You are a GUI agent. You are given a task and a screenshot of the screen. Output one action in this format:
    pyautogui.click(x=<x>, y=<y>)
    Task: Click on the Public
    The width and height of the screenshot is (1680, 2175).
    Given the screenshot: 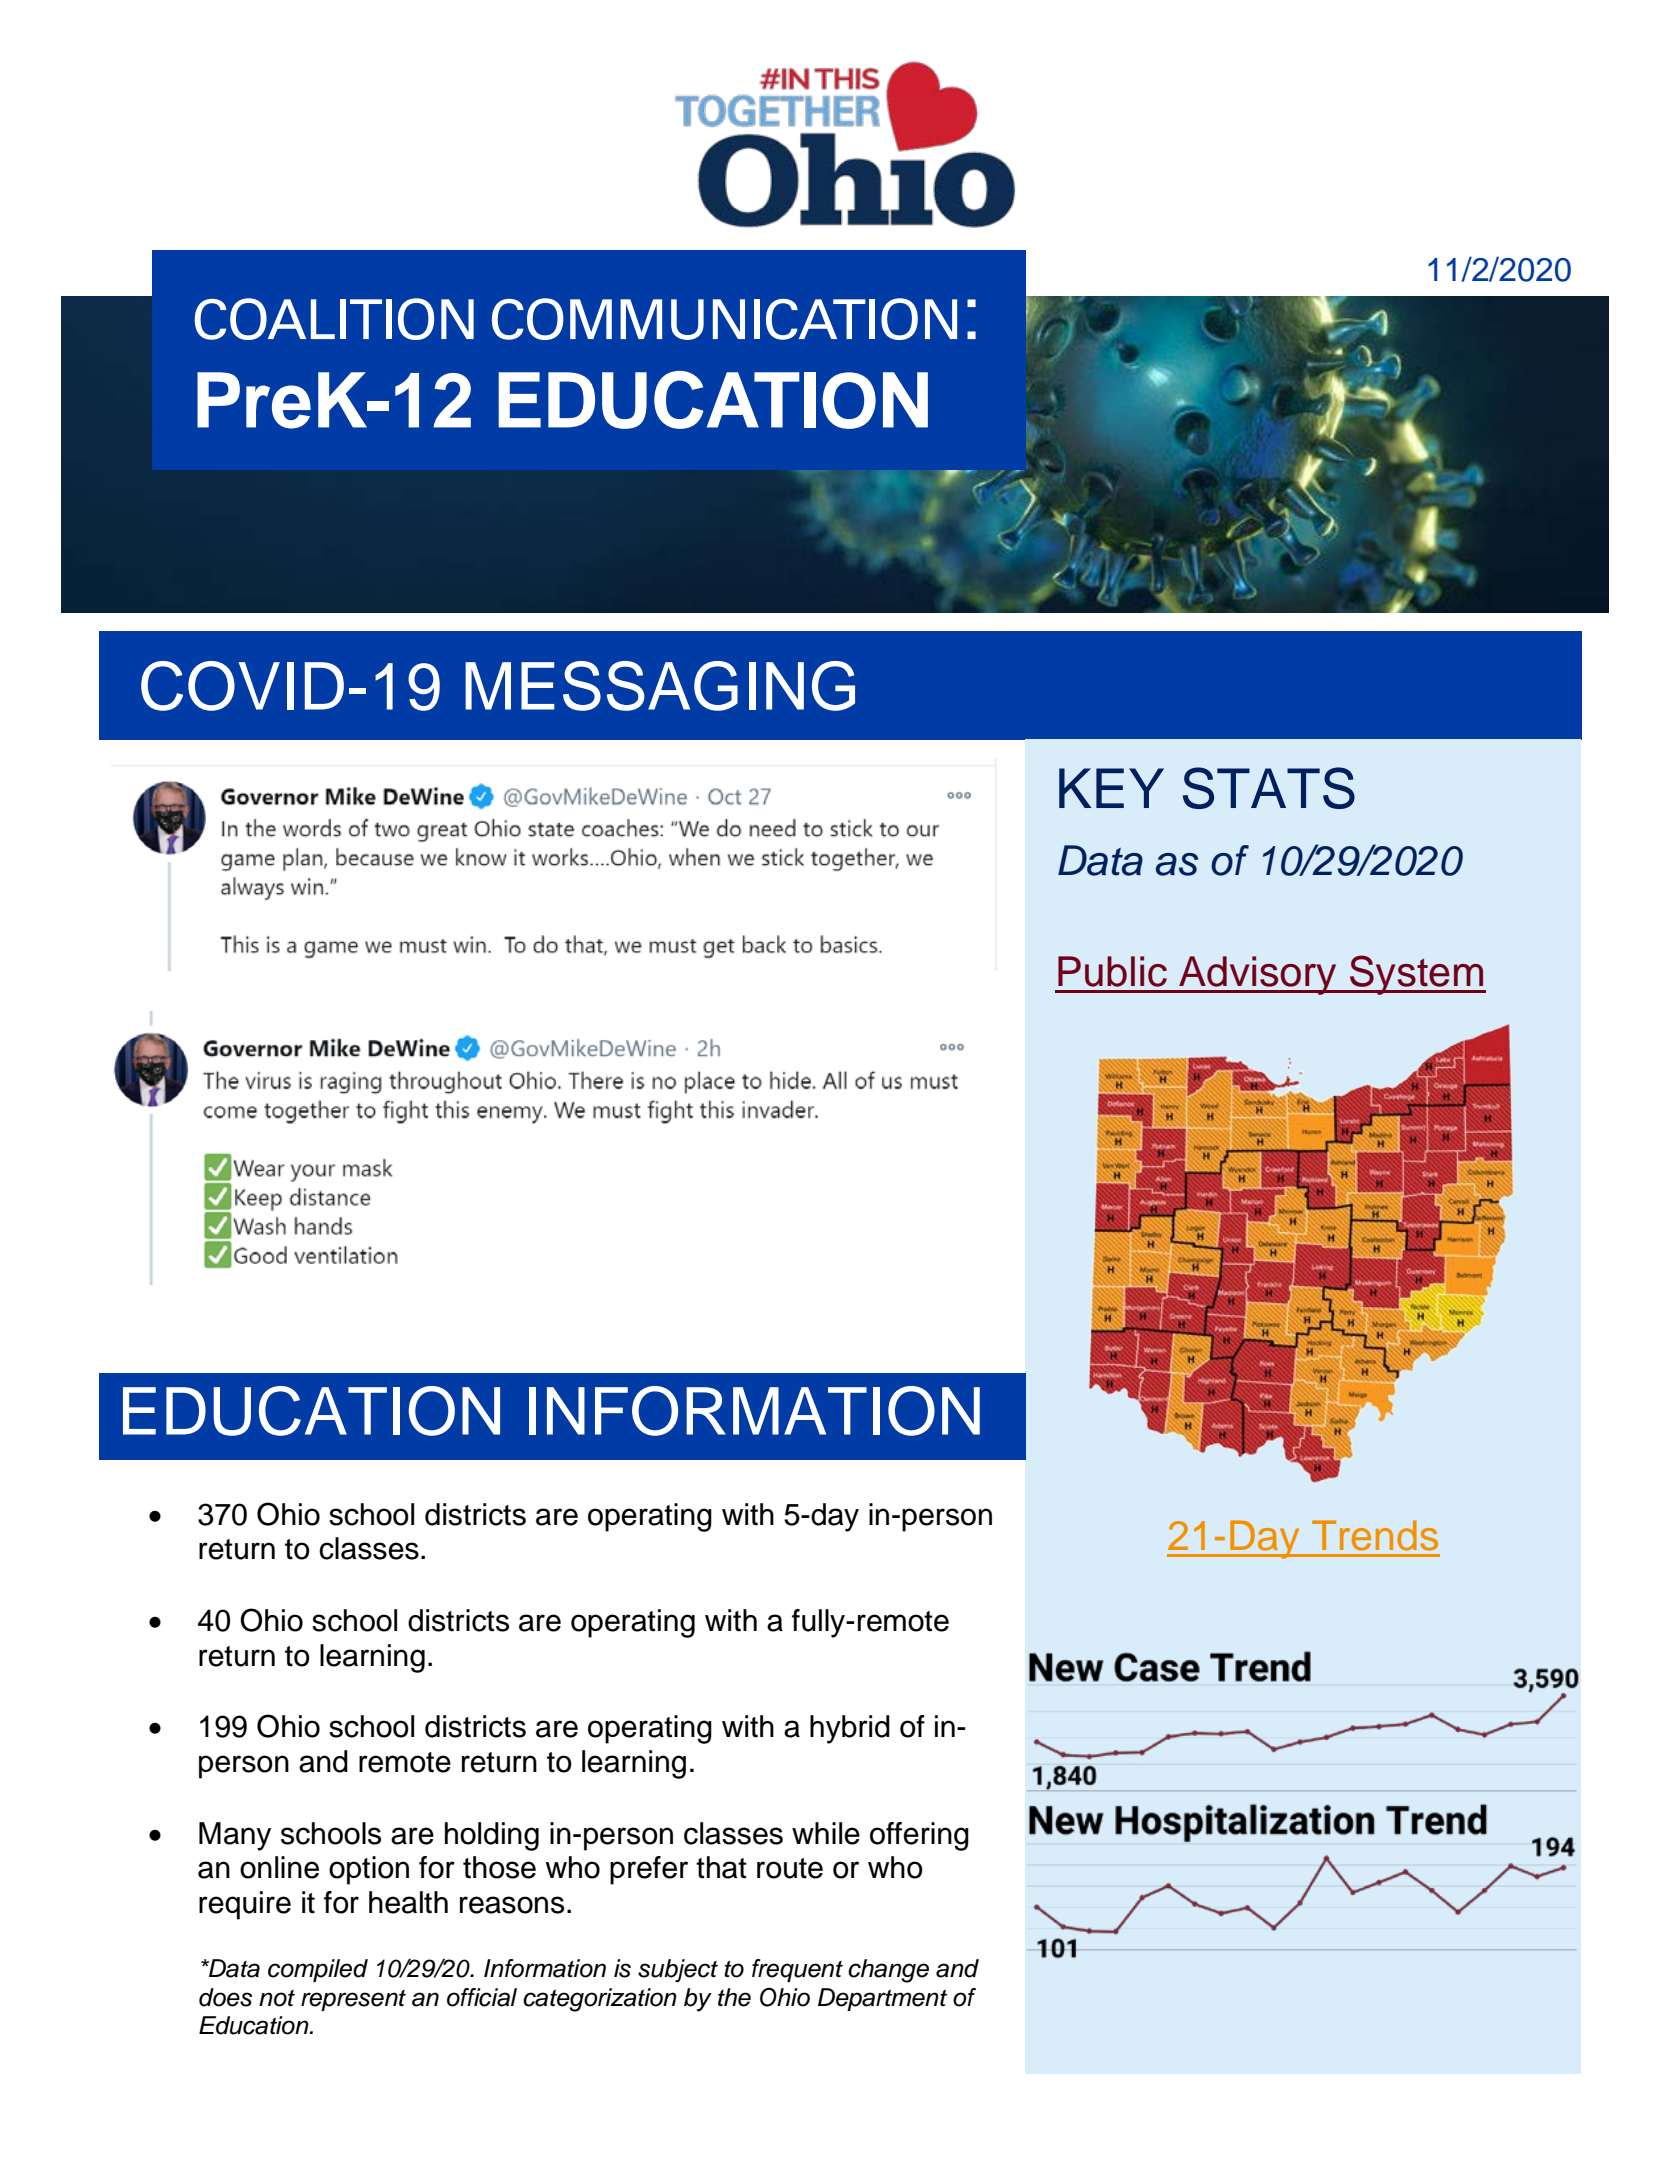 What is the action you would take?
    pyautogui.click(x=1112, y=971)
